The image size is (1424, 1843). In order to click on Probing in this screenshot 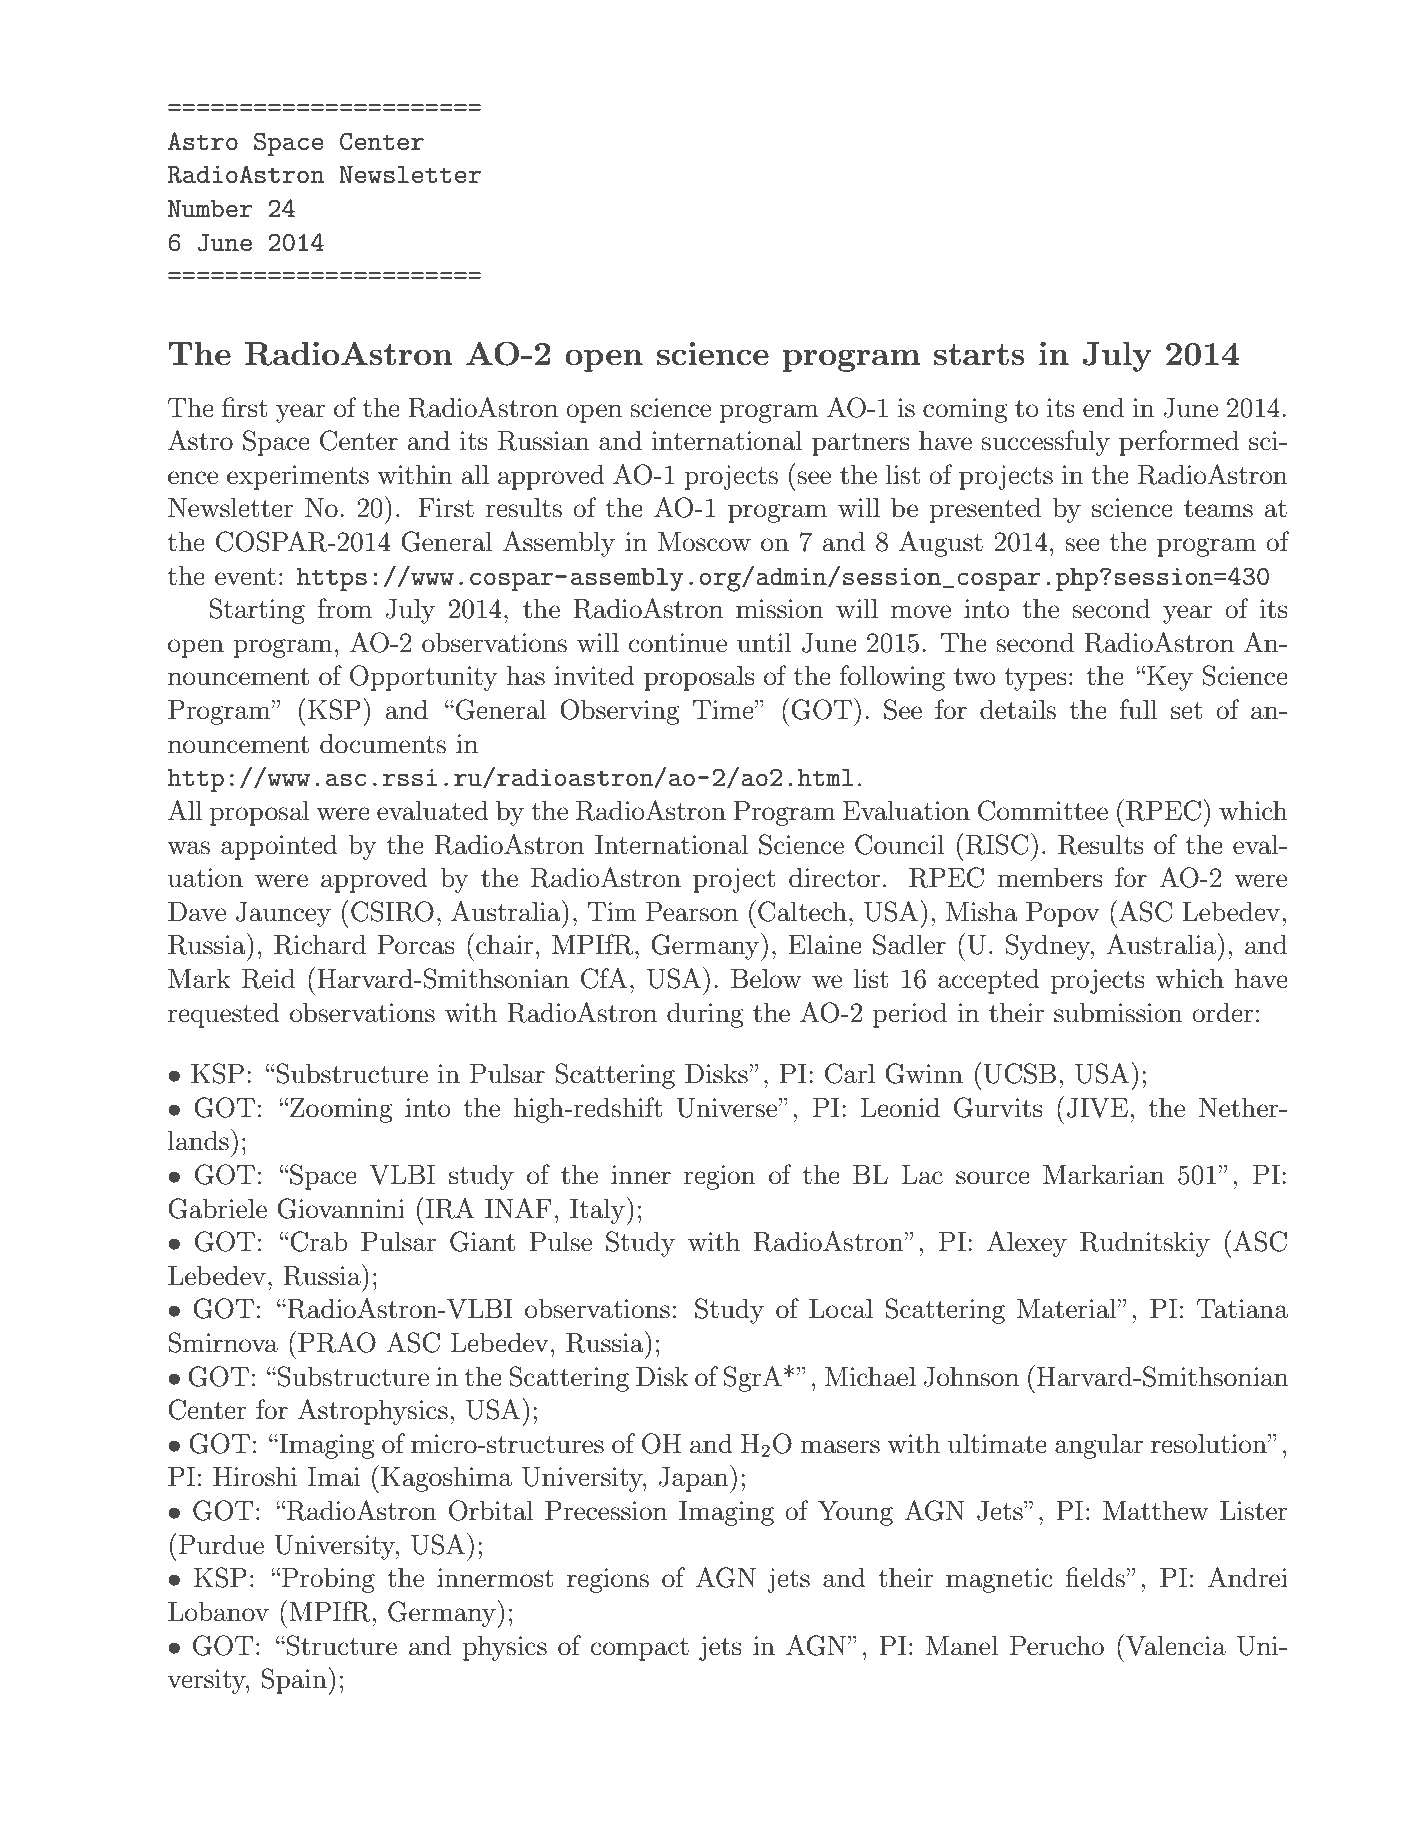, I will do `click(328, 1580)`.
